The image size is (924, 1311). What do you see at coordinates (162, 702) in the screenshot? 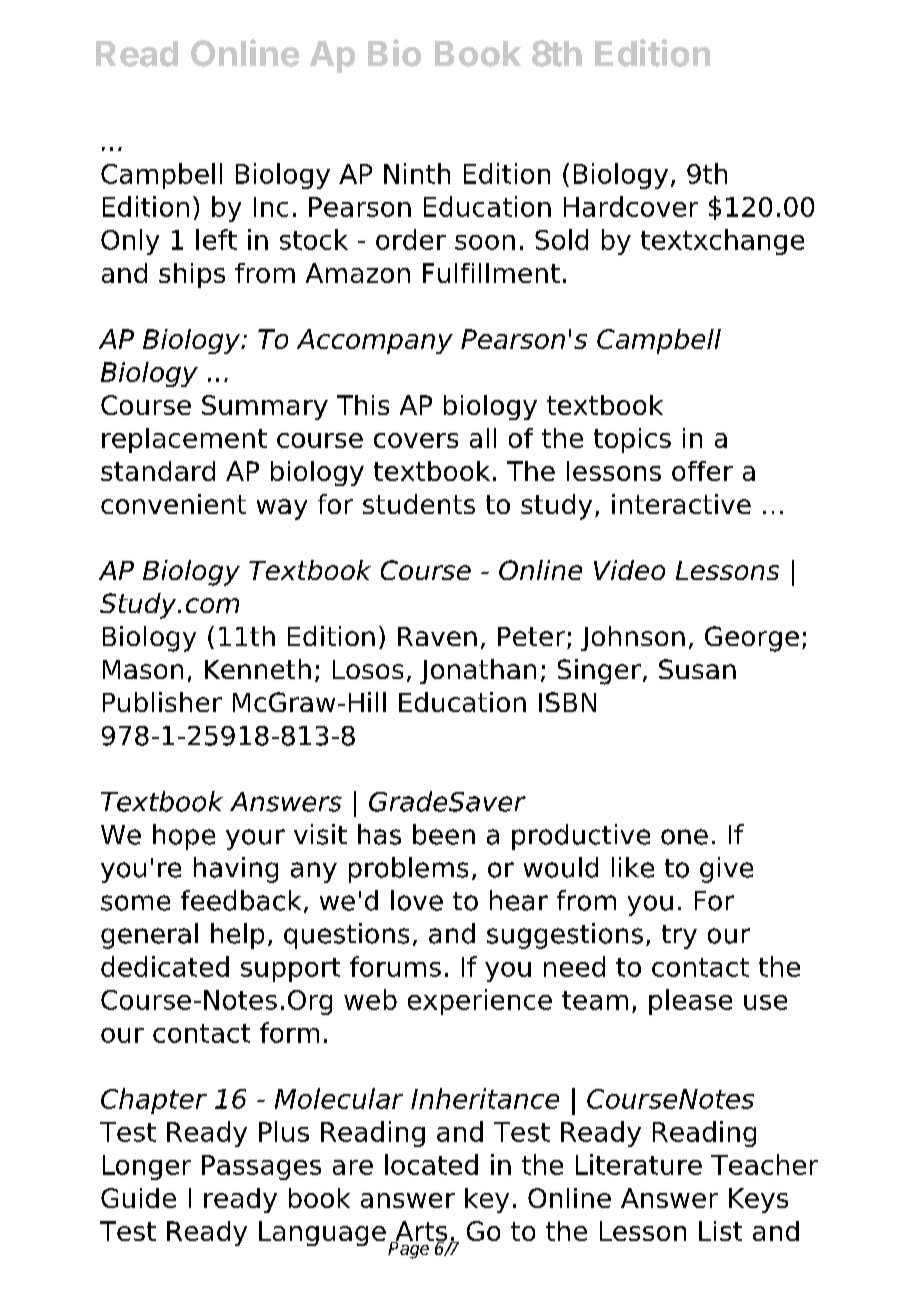
I see `Publisher` at bounding box center [162, 702].
